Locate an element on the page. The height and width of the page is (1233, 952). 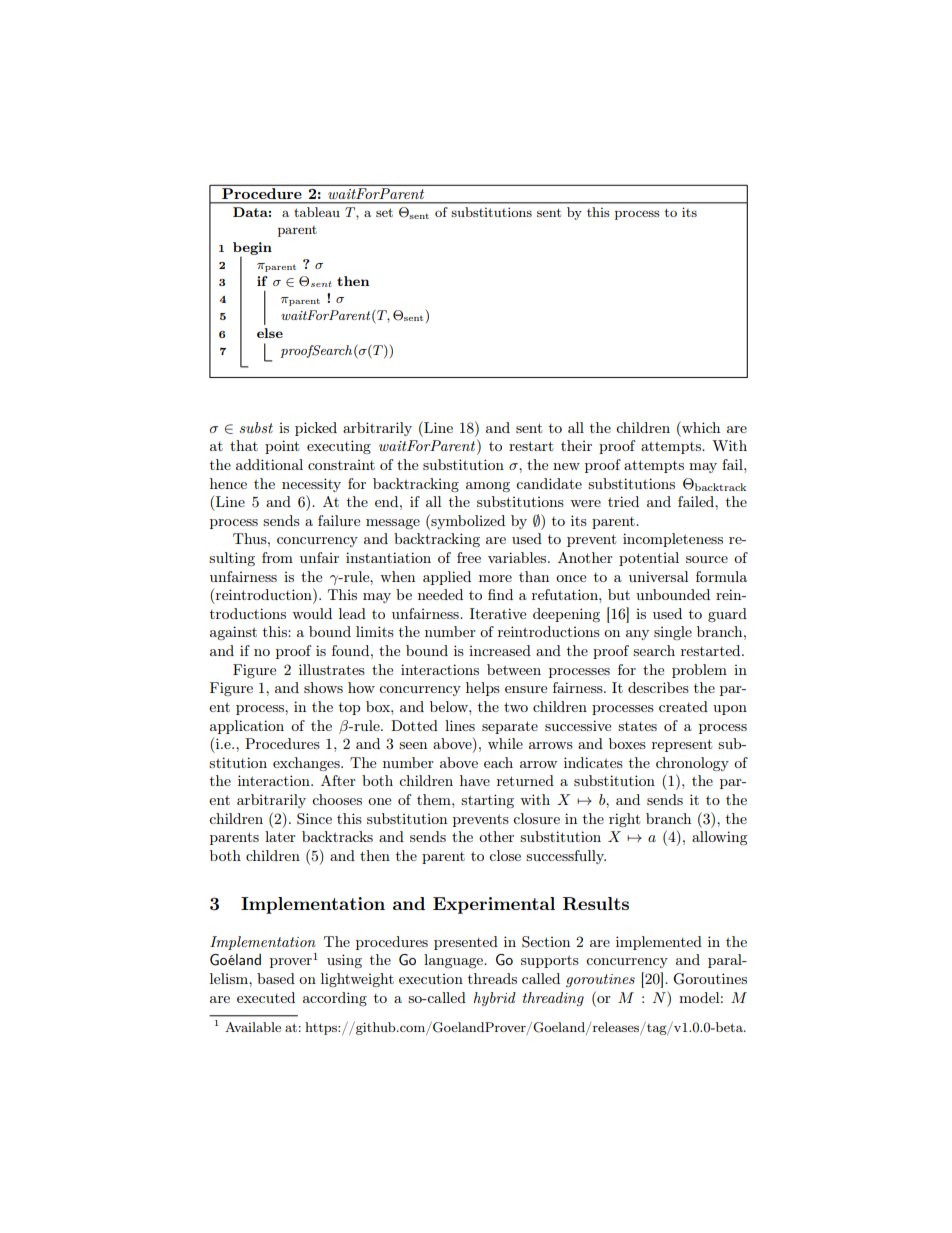
begin is located at coordinates (252, 249).
